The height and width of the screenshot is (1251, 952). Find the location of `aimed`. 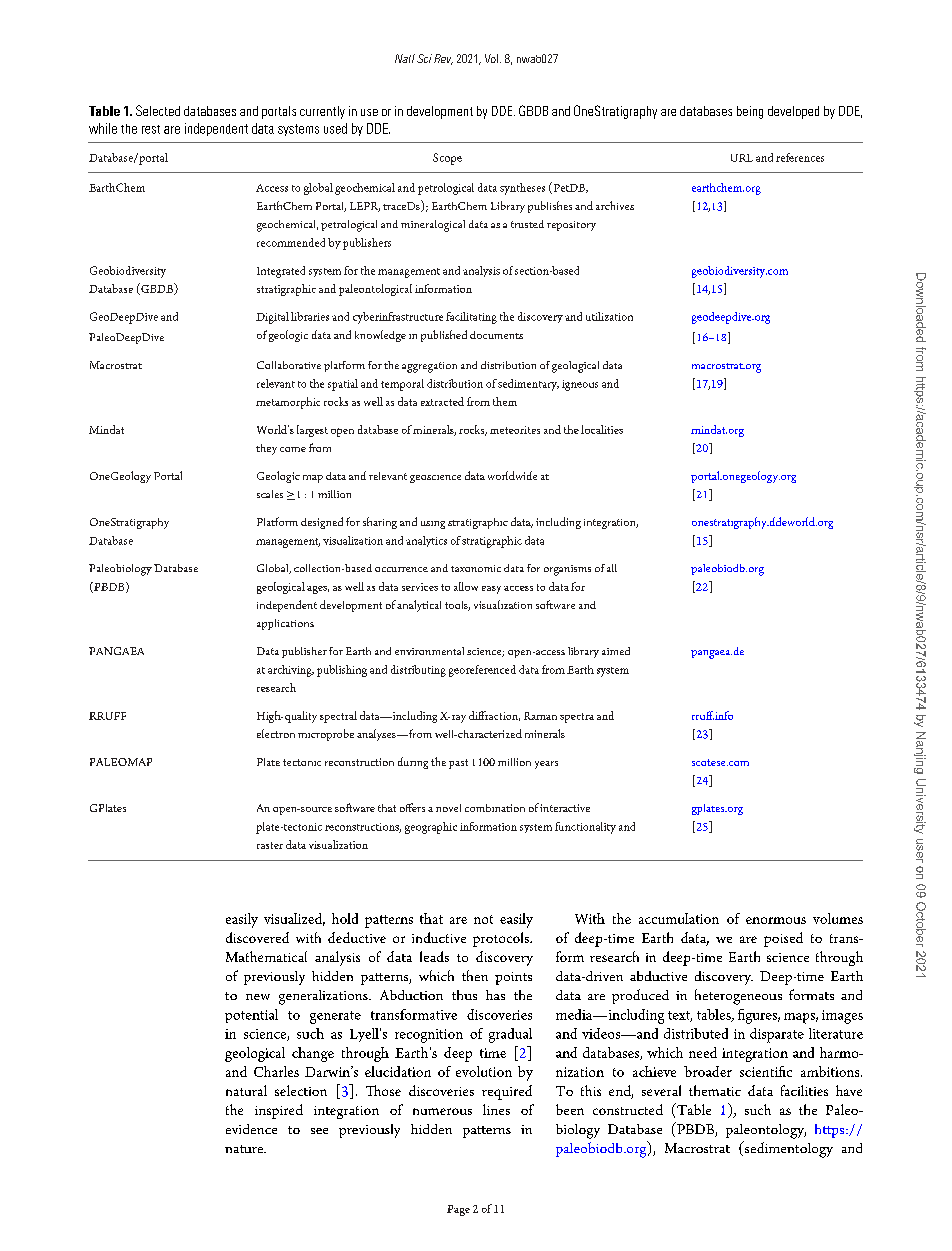

aimed is located at coordinates (616, 651).
